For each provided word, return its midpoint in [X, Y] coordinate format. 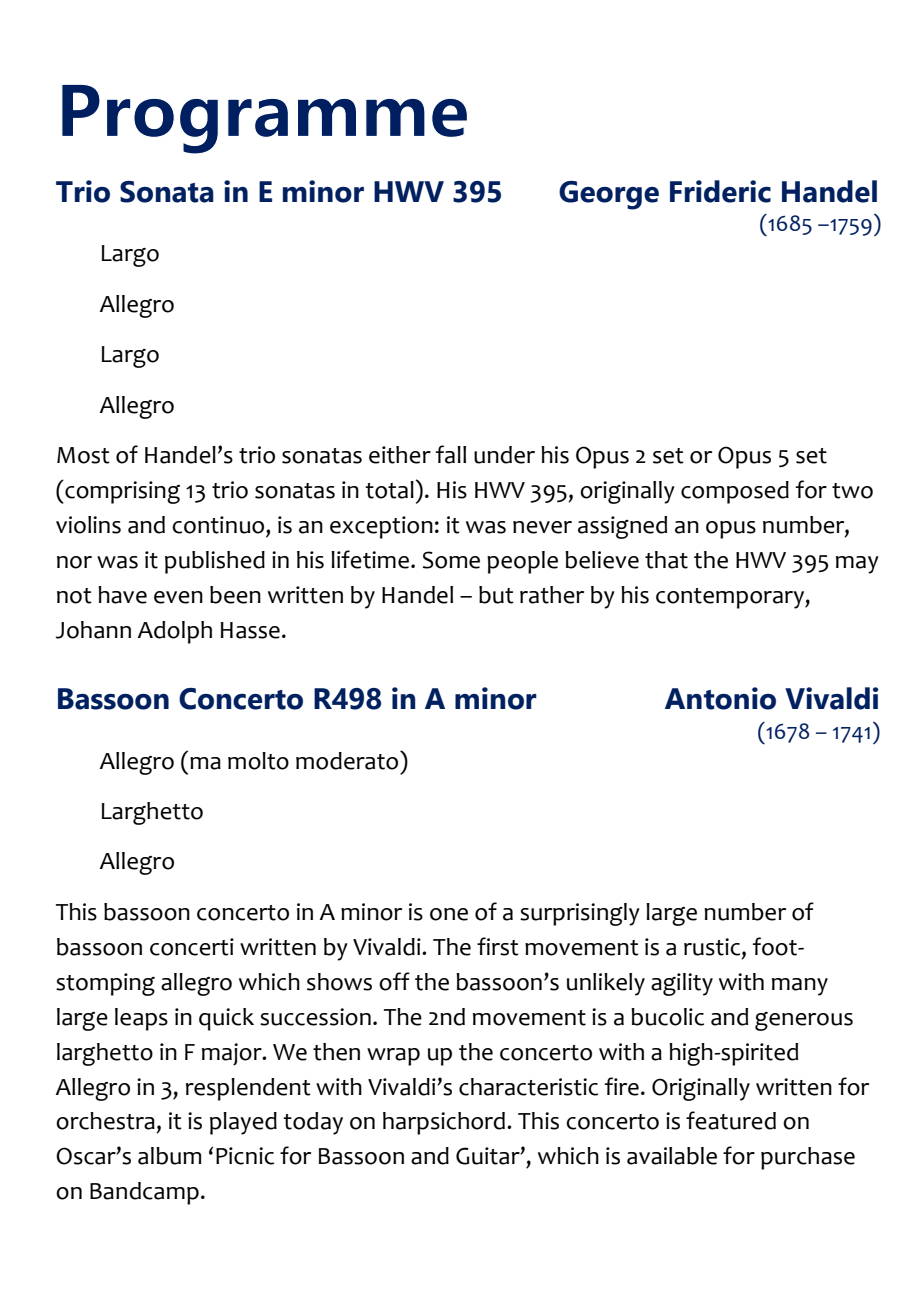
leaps [141, 1019]
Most [83, 455]
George [609, 195]
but [496, 595]
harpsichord [444, 1123]
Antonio [720, 698]
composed [735, 492]
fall [451, 454]
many [800, 987]
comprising [121, 492]
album [169, 1156]
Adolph [175, 632]
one [449, 914]
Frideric [720, 191]
